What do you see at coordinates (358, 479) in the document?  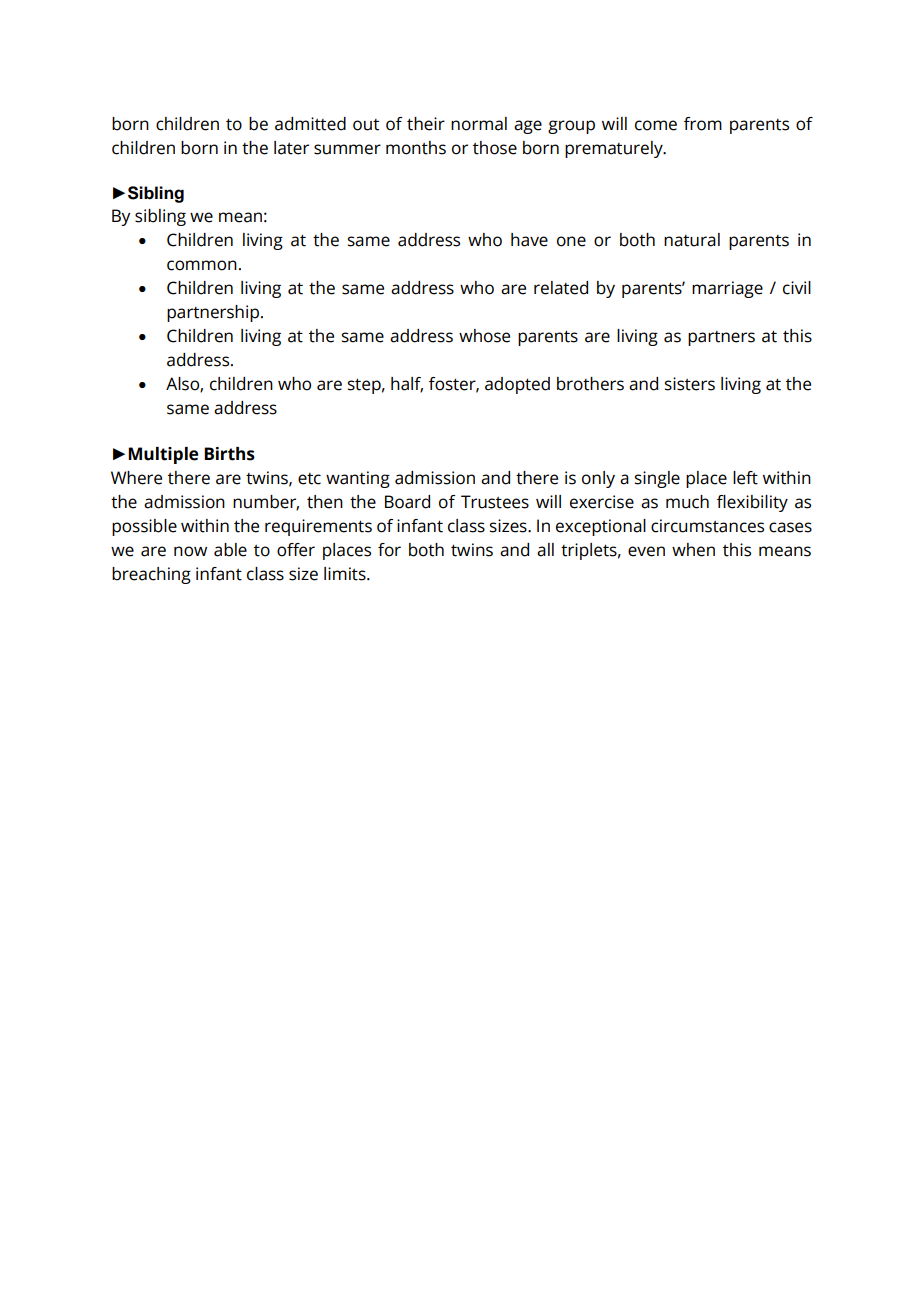 I see `wanting` at bounding box center [358, 479].
